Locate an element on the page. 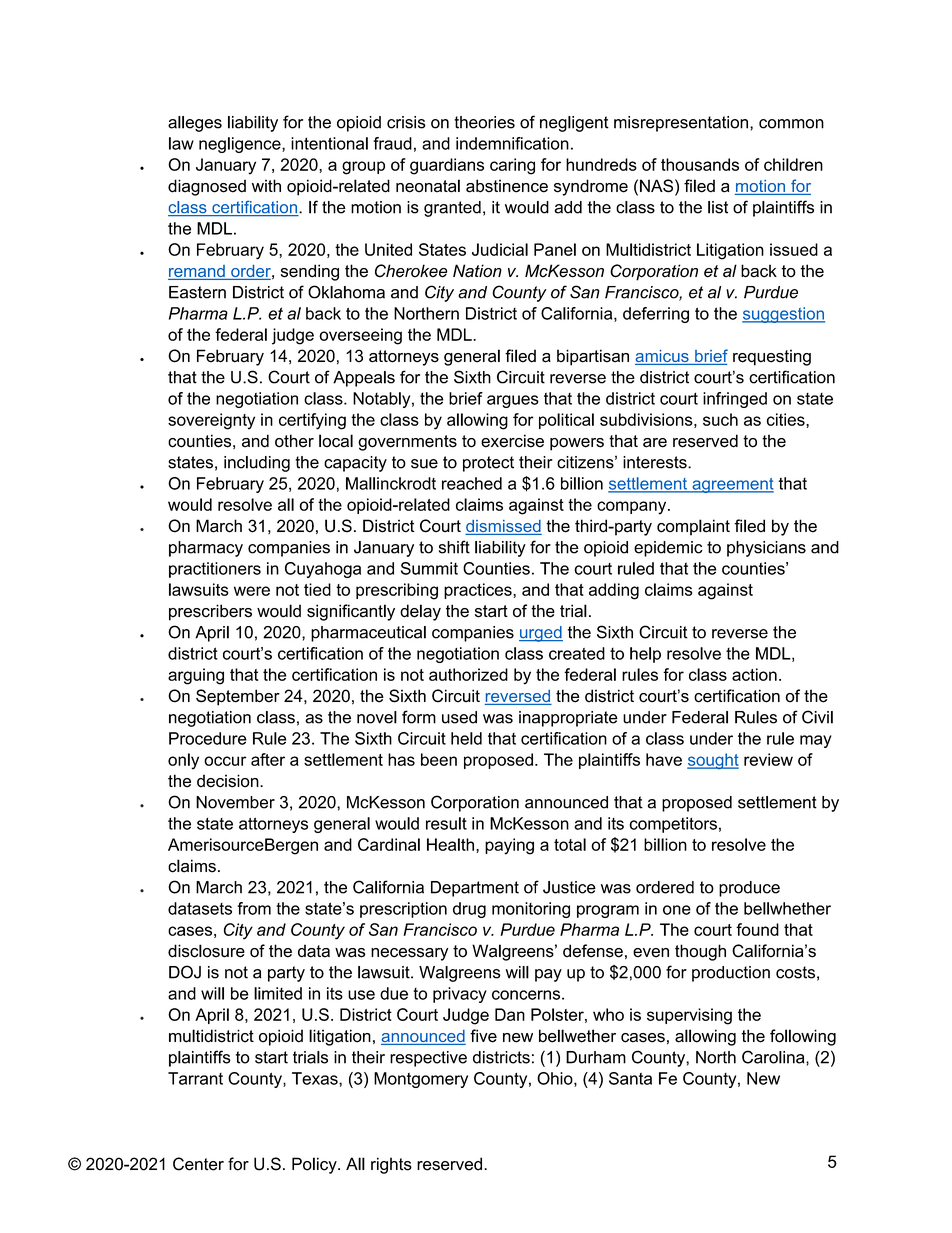 Image resolution: width=952 pixels, height=1233 pixels. thousands is located at coordinates (700, 164).
